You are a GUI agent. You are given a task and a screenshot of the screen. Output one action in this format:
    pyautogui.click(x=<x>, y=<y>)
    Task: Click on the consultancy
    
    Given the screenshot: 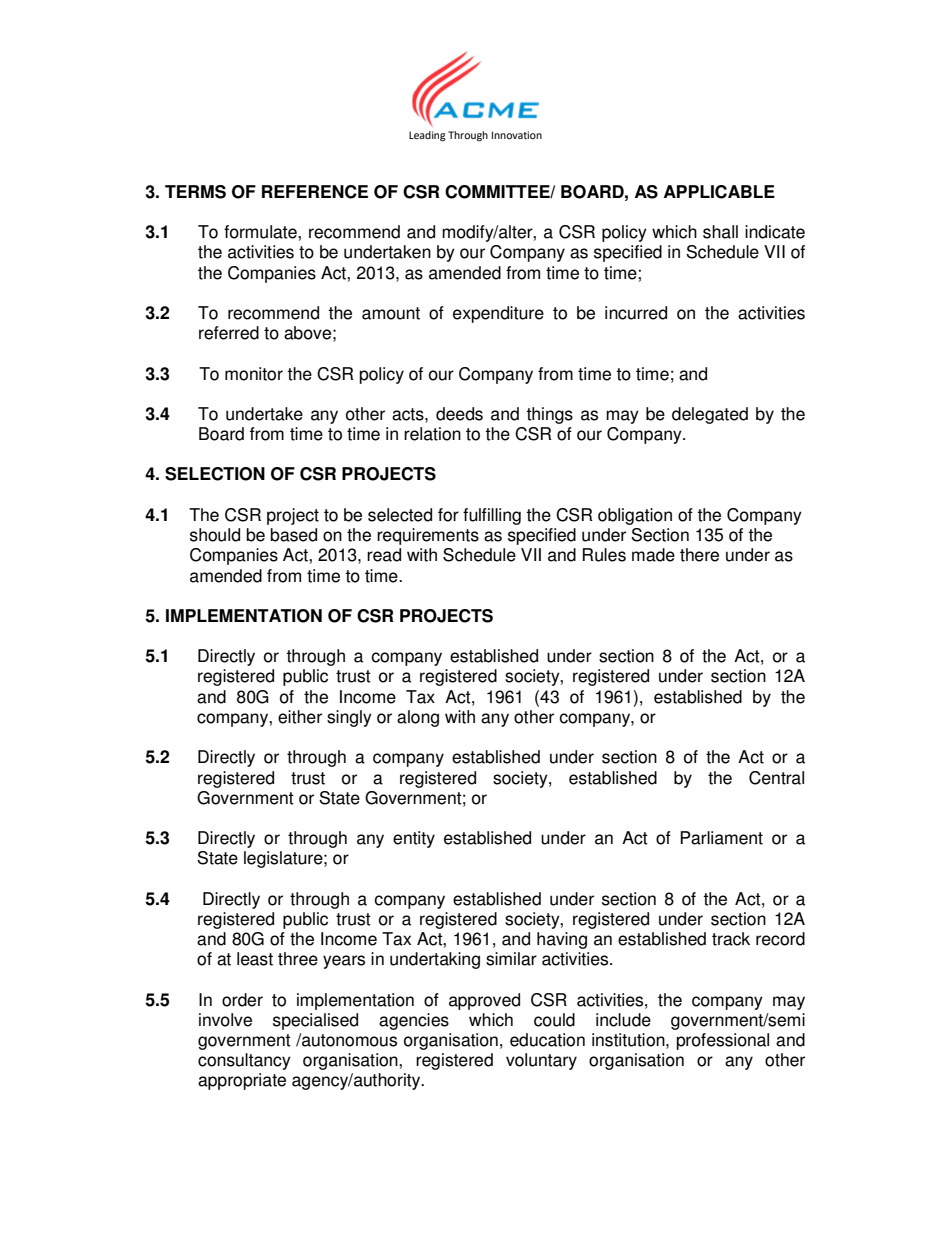 What is the action you would take?
    pyautogui.click(x=244, y=1061)
